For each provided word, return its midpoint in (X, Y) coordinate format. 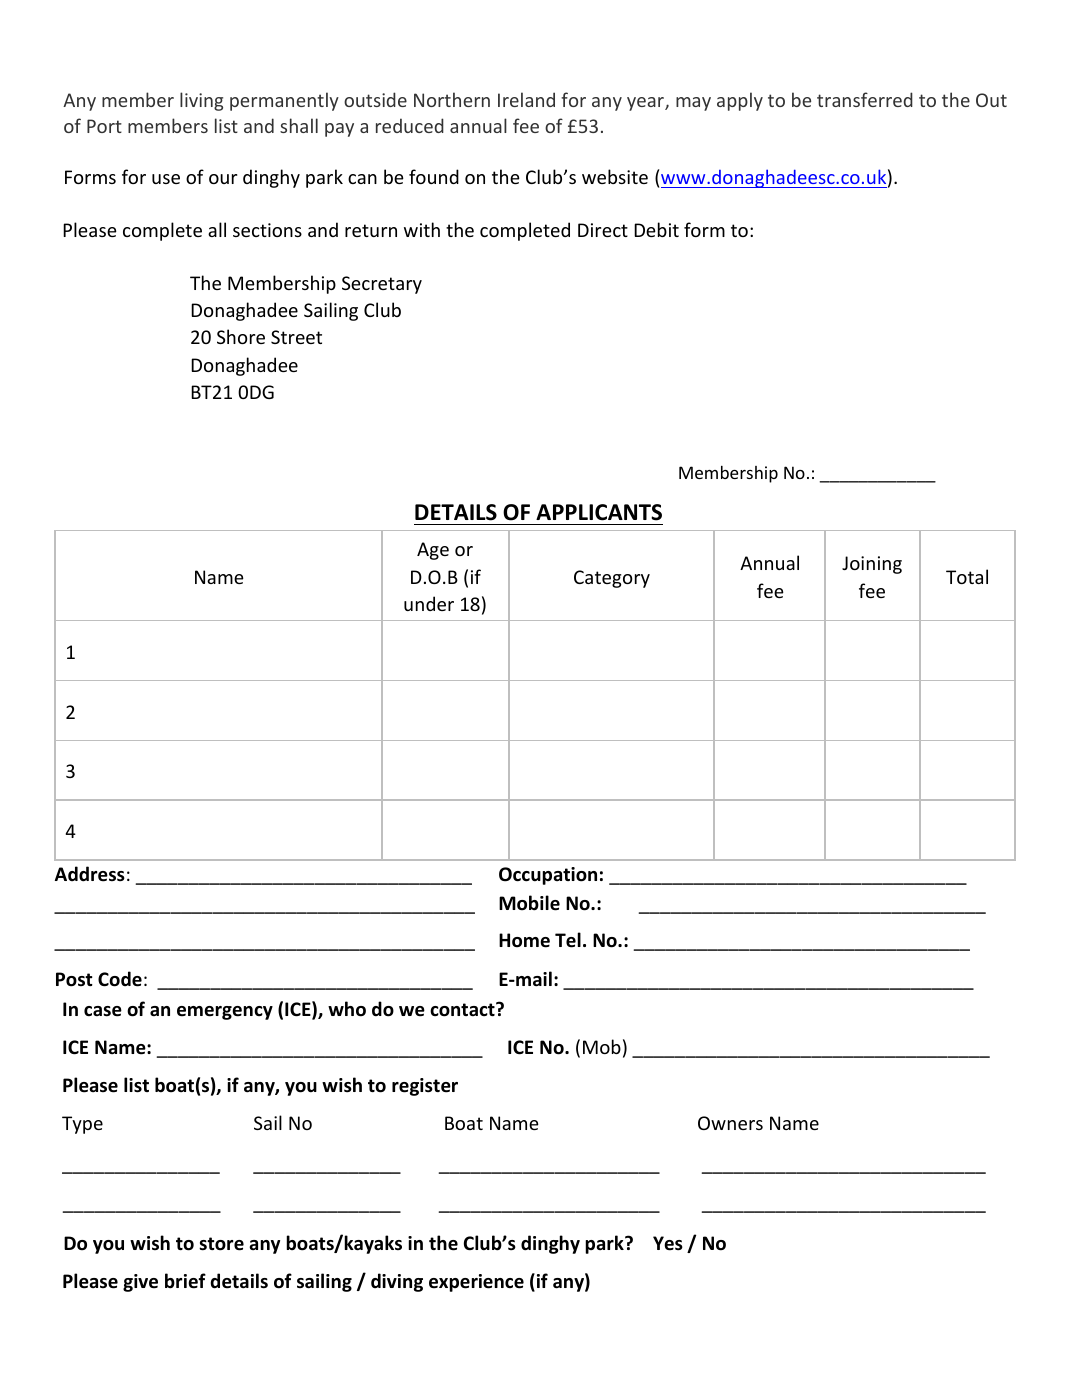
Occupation (548, 876)
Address (90, 874)
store (221, 1244)
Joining (872, 565)
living (201, 101)
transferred (865, 99)
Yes (668, 1243)
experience (476, 1283)
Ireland (526, 99)
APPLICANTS (599, 512)
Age (433, 551)
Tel (568, 940)
